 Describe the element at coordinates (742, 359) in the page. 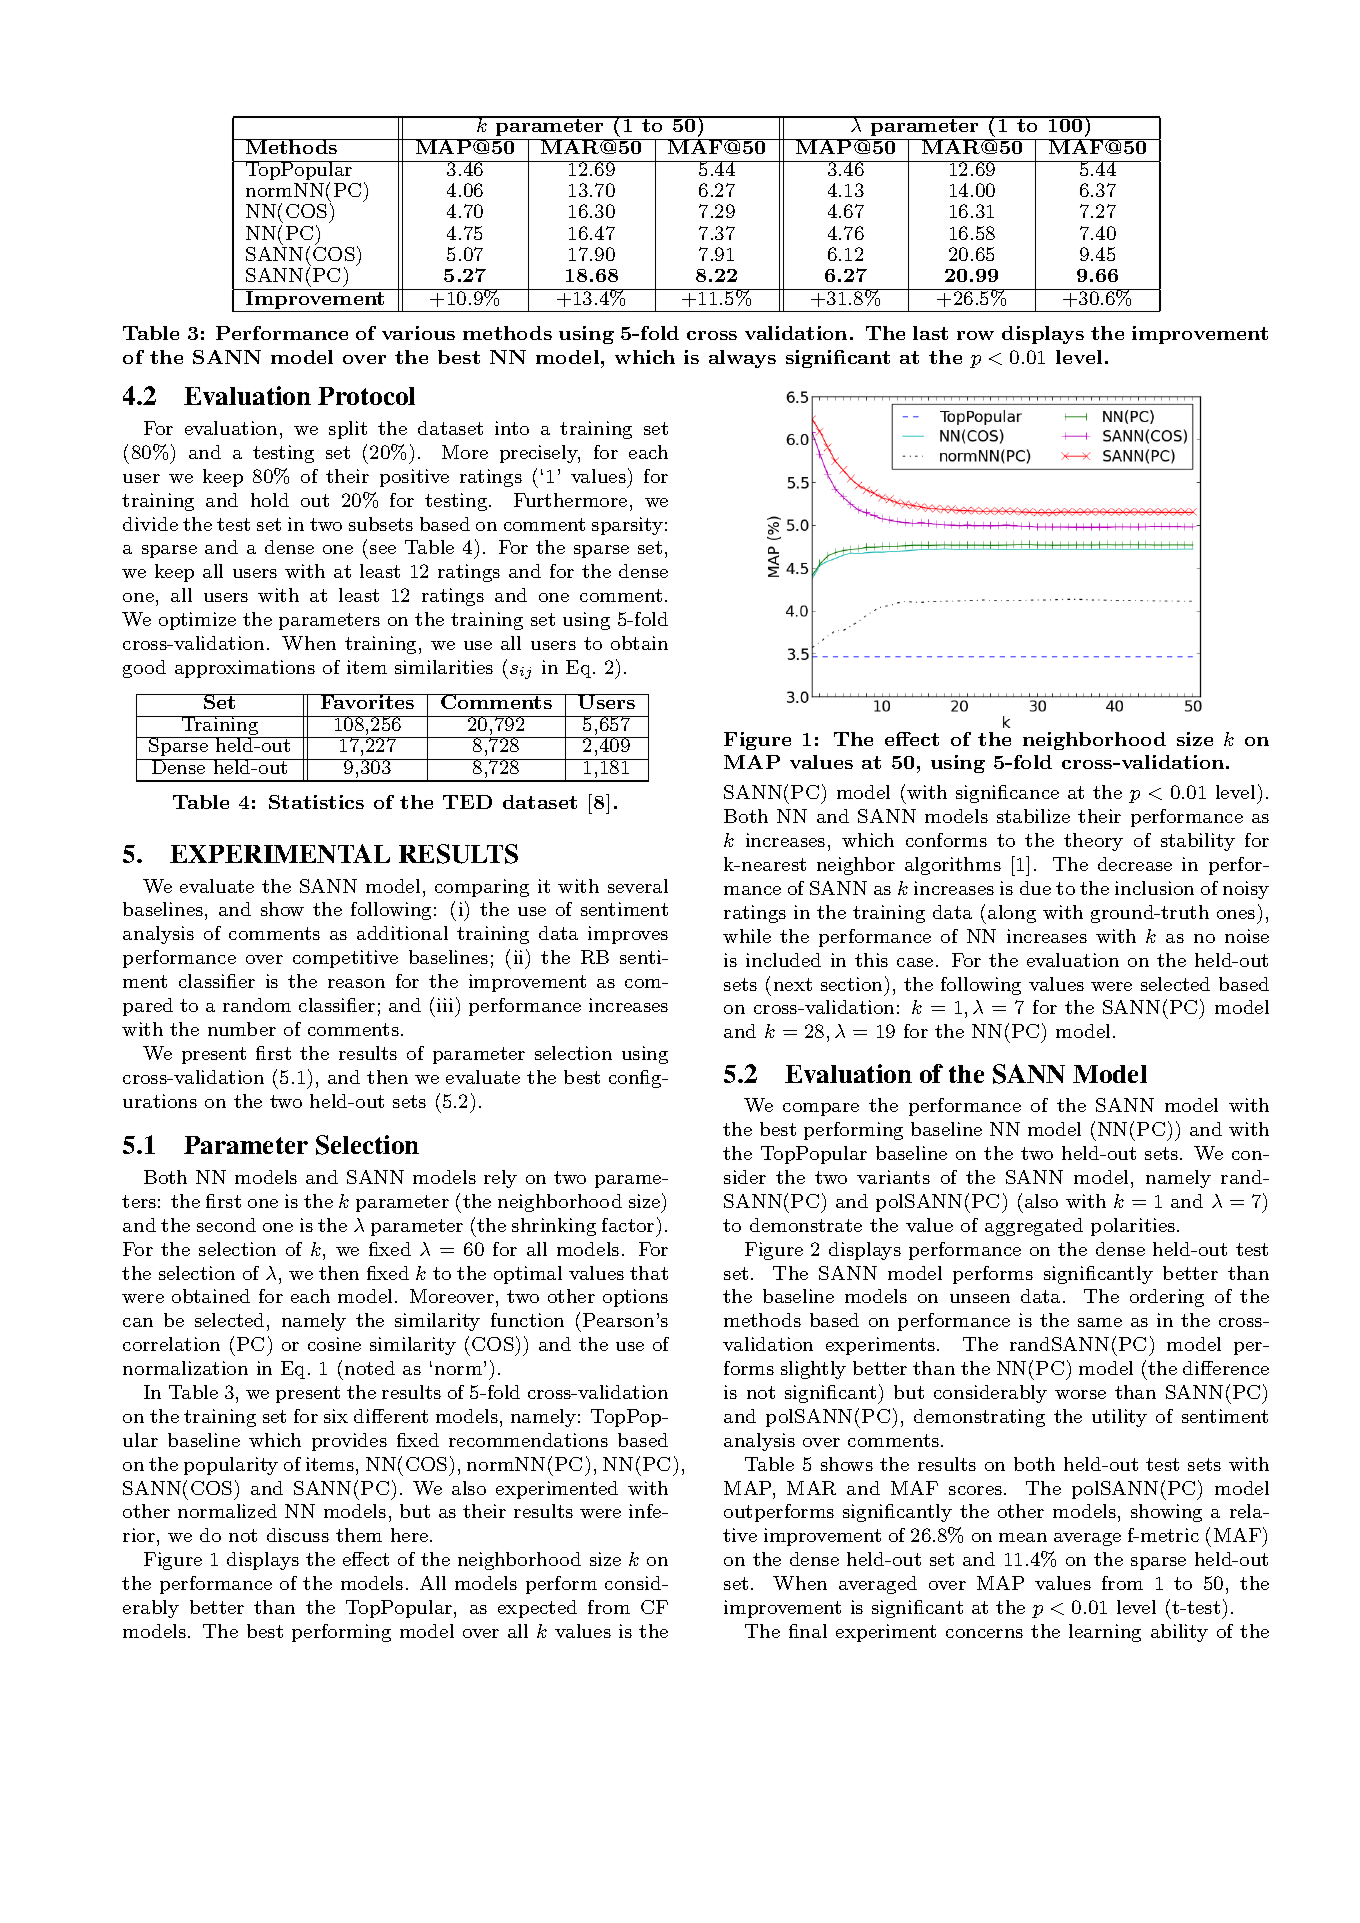

I see `always` at that location.
